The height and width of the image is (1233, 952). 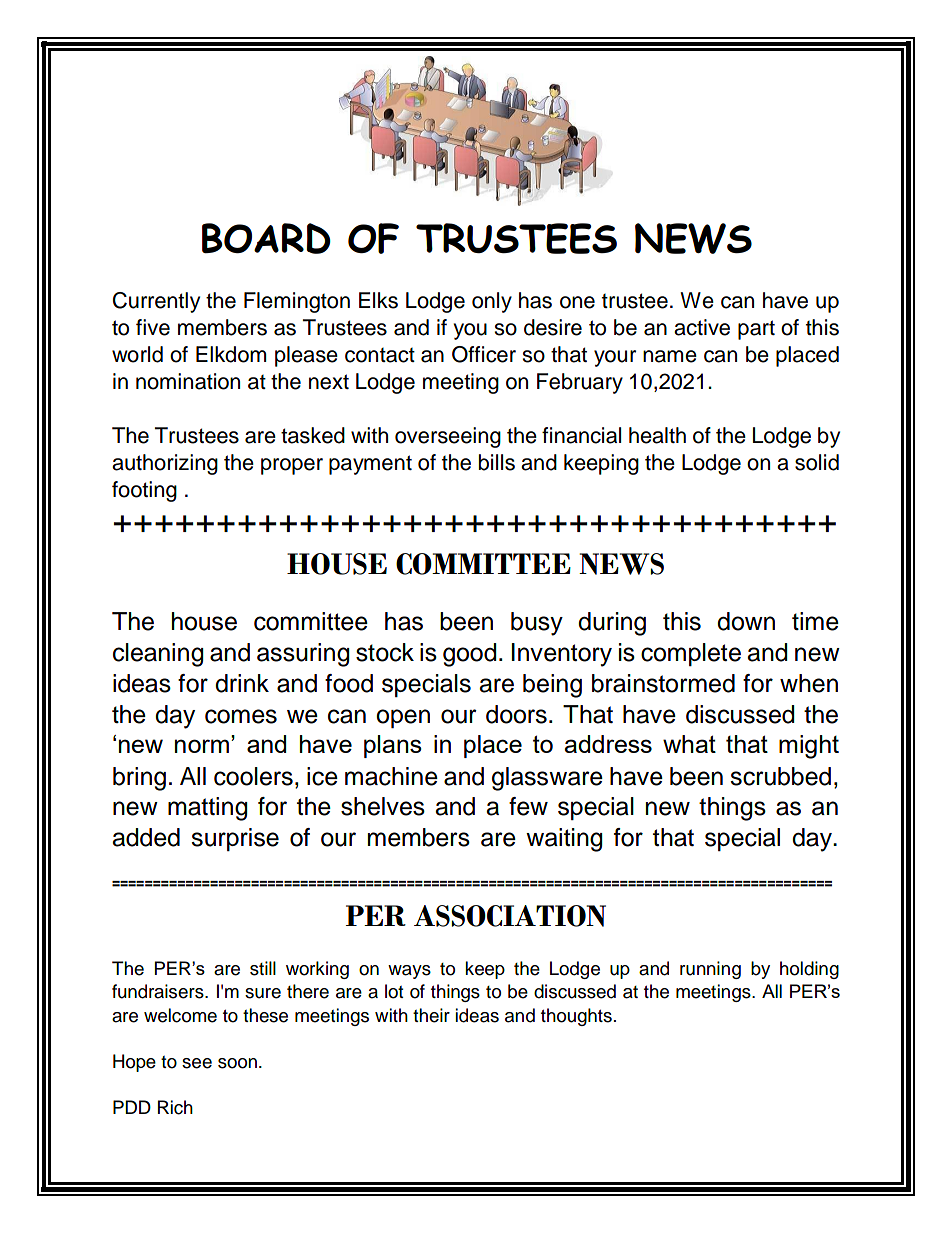 What do you see at coordinates (510, 916) in the image?
I see `ASSOCIATION` at bounding box center [510, 916].
